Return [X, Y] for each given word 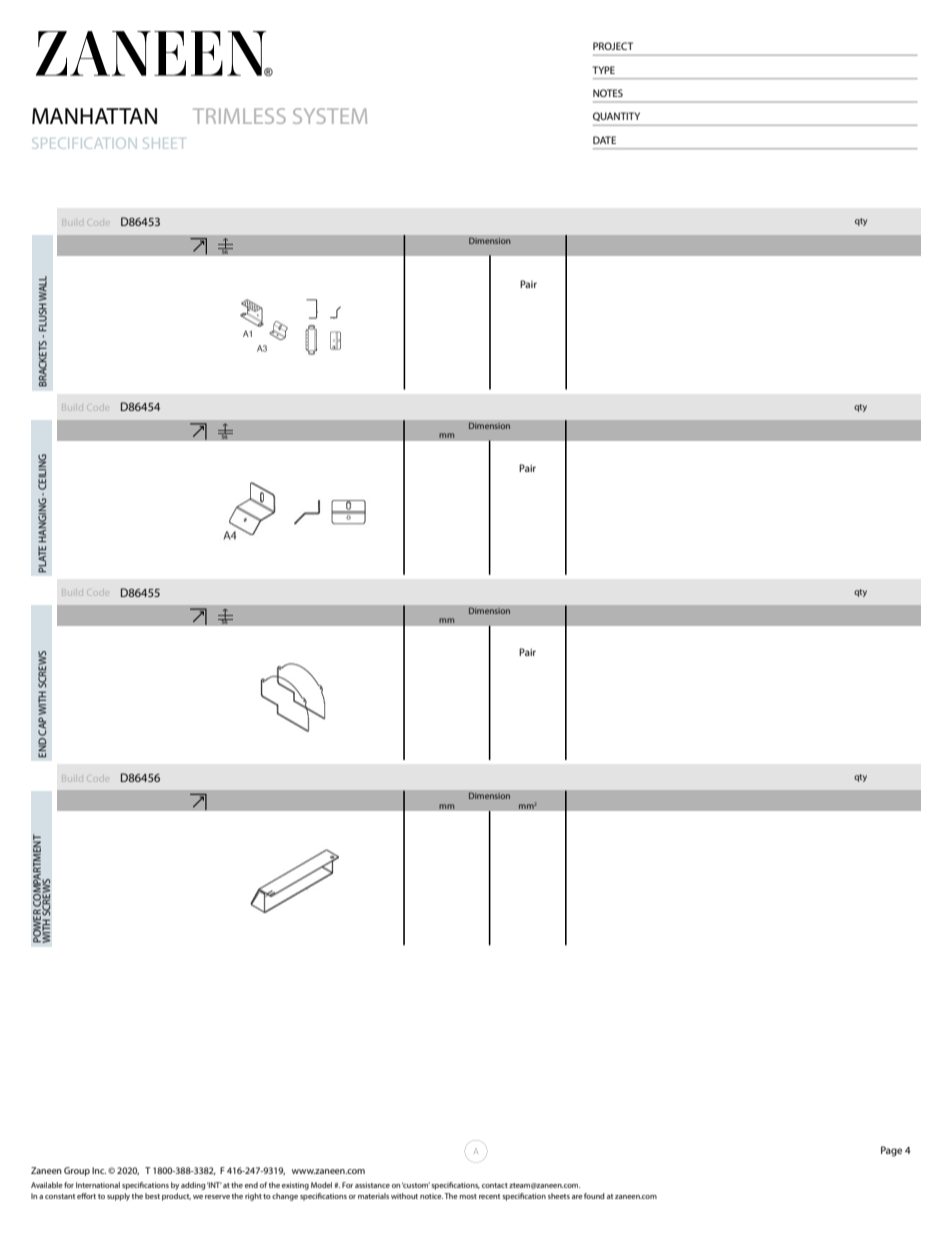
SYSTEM [330, 116]
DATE [604, 140]
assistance [372, 1185]
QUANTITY [616, 116]
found [594, 1196]
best [152, 1196]
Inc [99, 1170]
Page [891, 1151]
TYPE [604, 70]
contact [495, 1185]
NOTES [608, 93]
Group [77, 1171]
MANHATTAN [94, 116]
